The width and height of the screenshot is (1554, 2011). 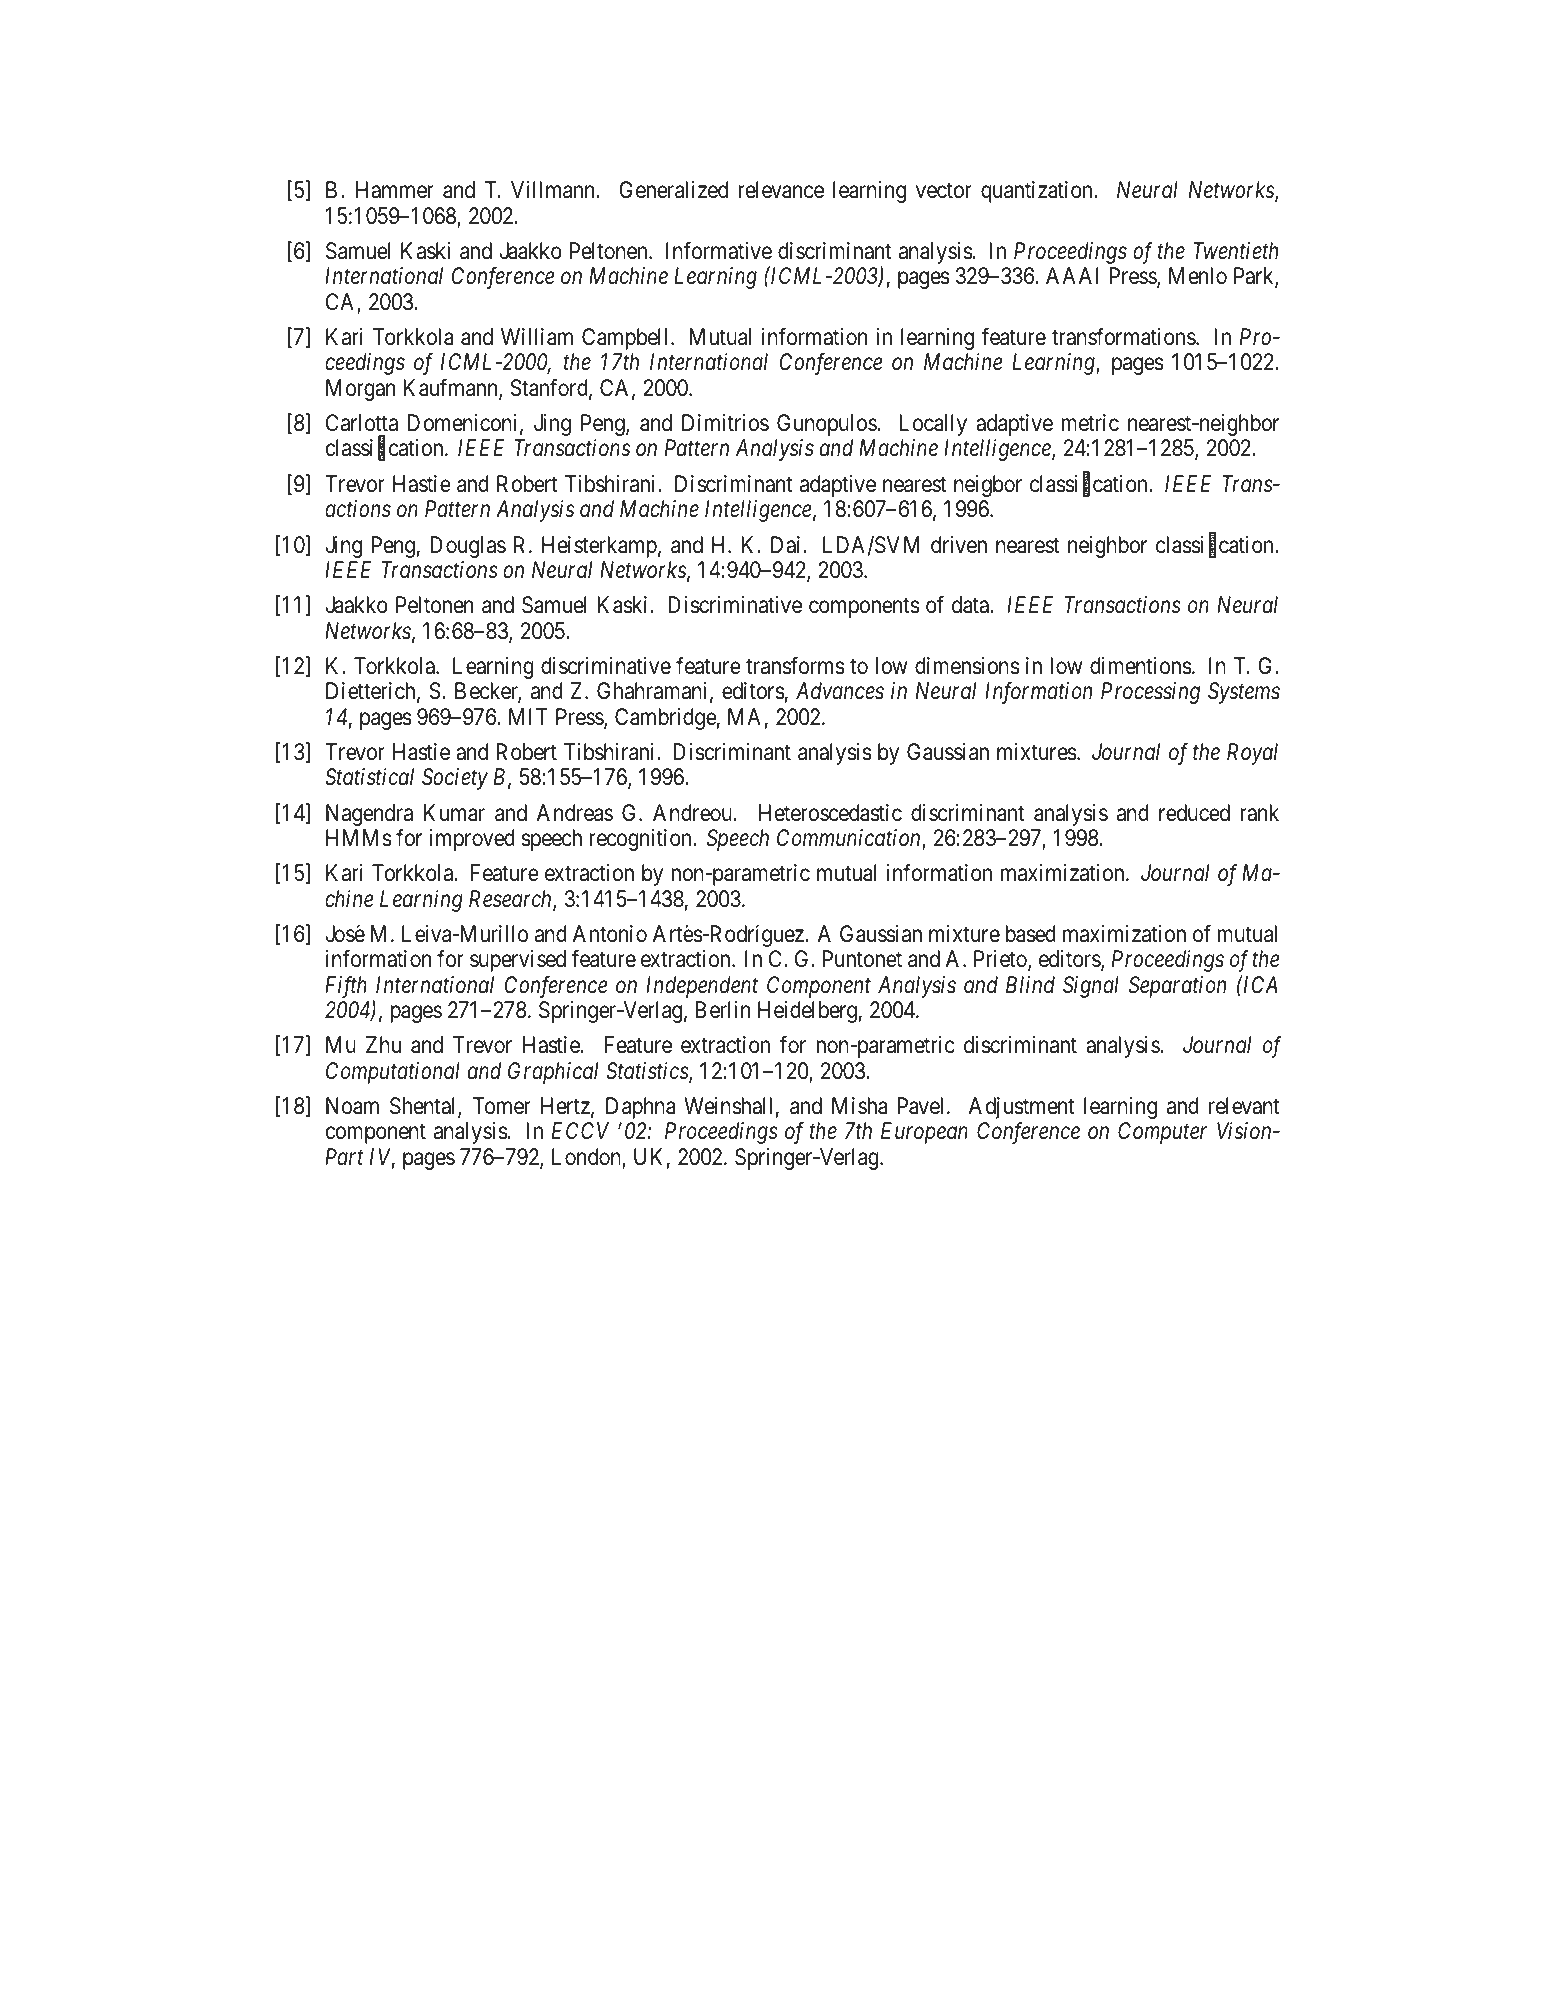 I want to click on dimentions, so click(x=1141, y=666).
